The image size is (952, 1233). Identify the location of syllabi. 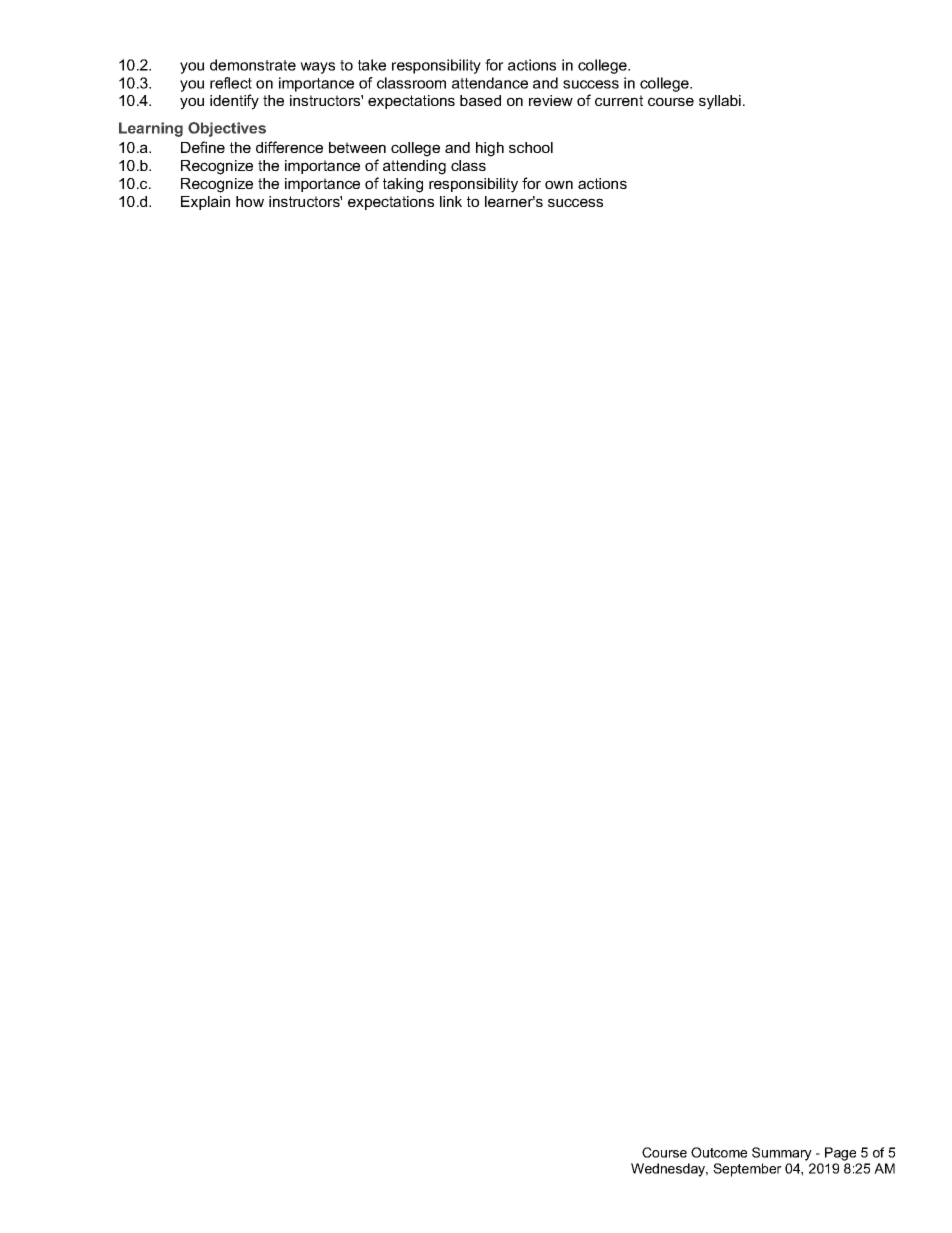
(720, 102).
